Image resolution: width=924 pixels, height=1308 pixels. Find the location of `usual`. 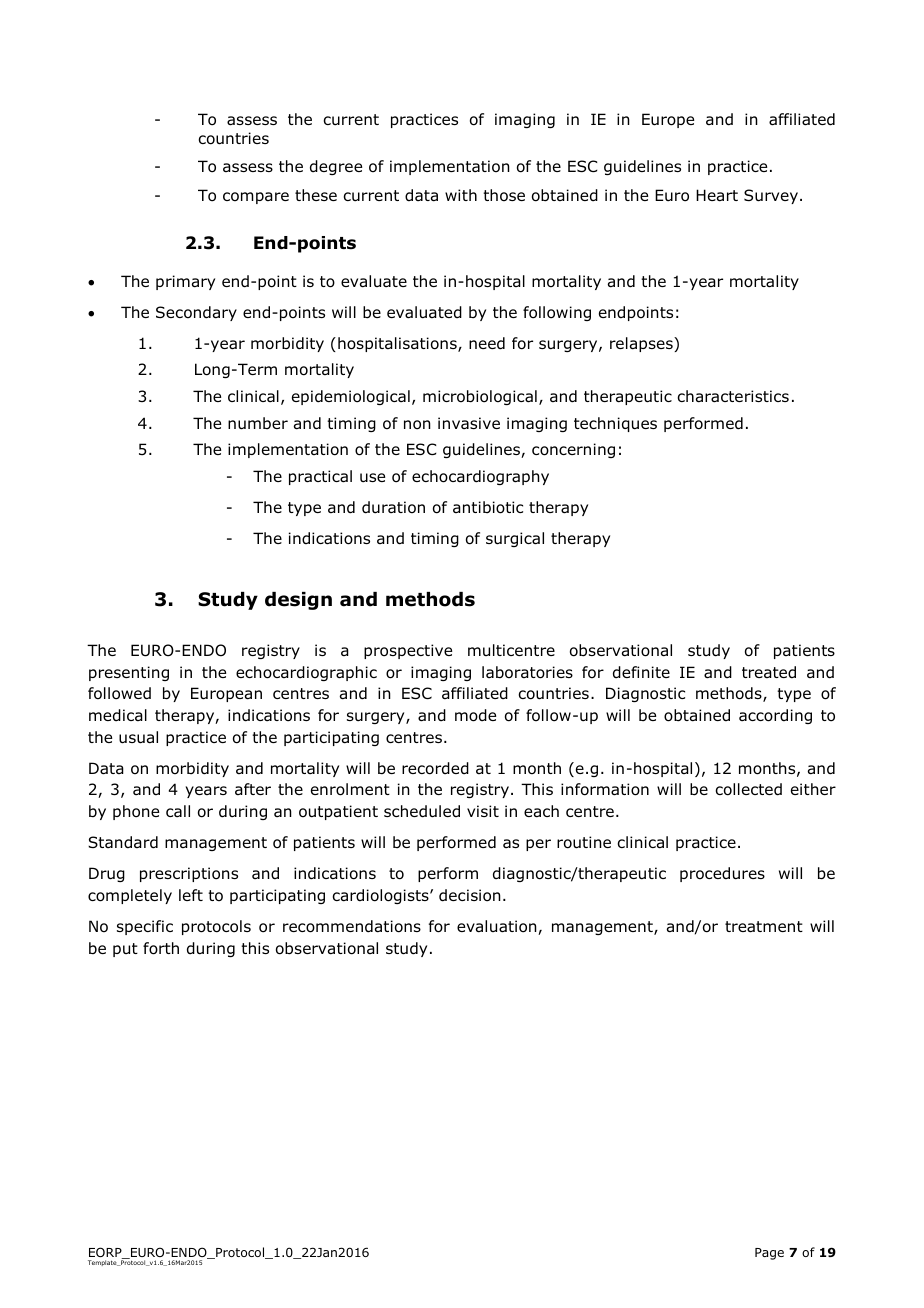

usual is located at coordinates (138, 737).
